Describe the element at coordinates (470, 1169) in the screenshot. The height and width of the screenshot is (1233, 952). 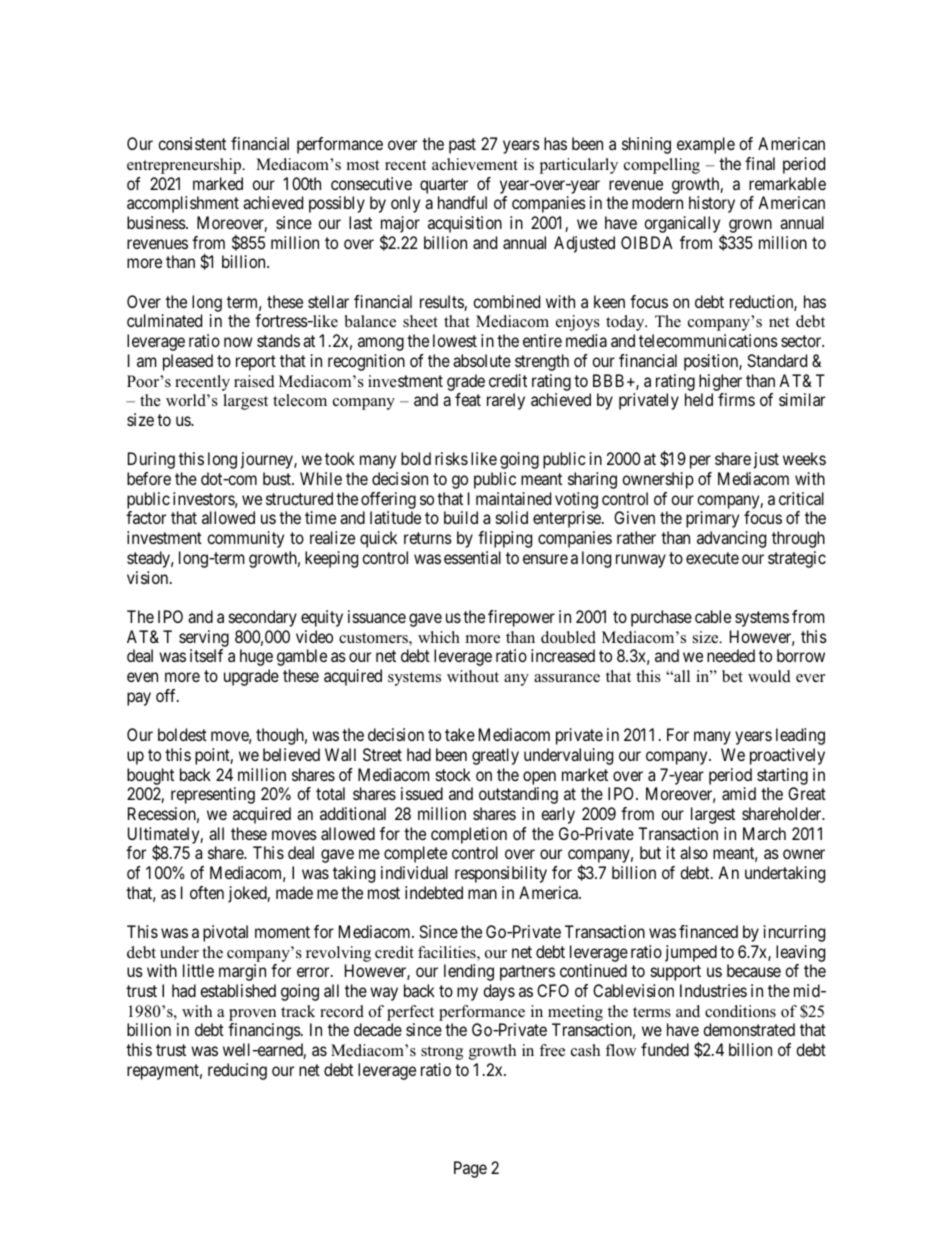
I see `Page` at that location.
